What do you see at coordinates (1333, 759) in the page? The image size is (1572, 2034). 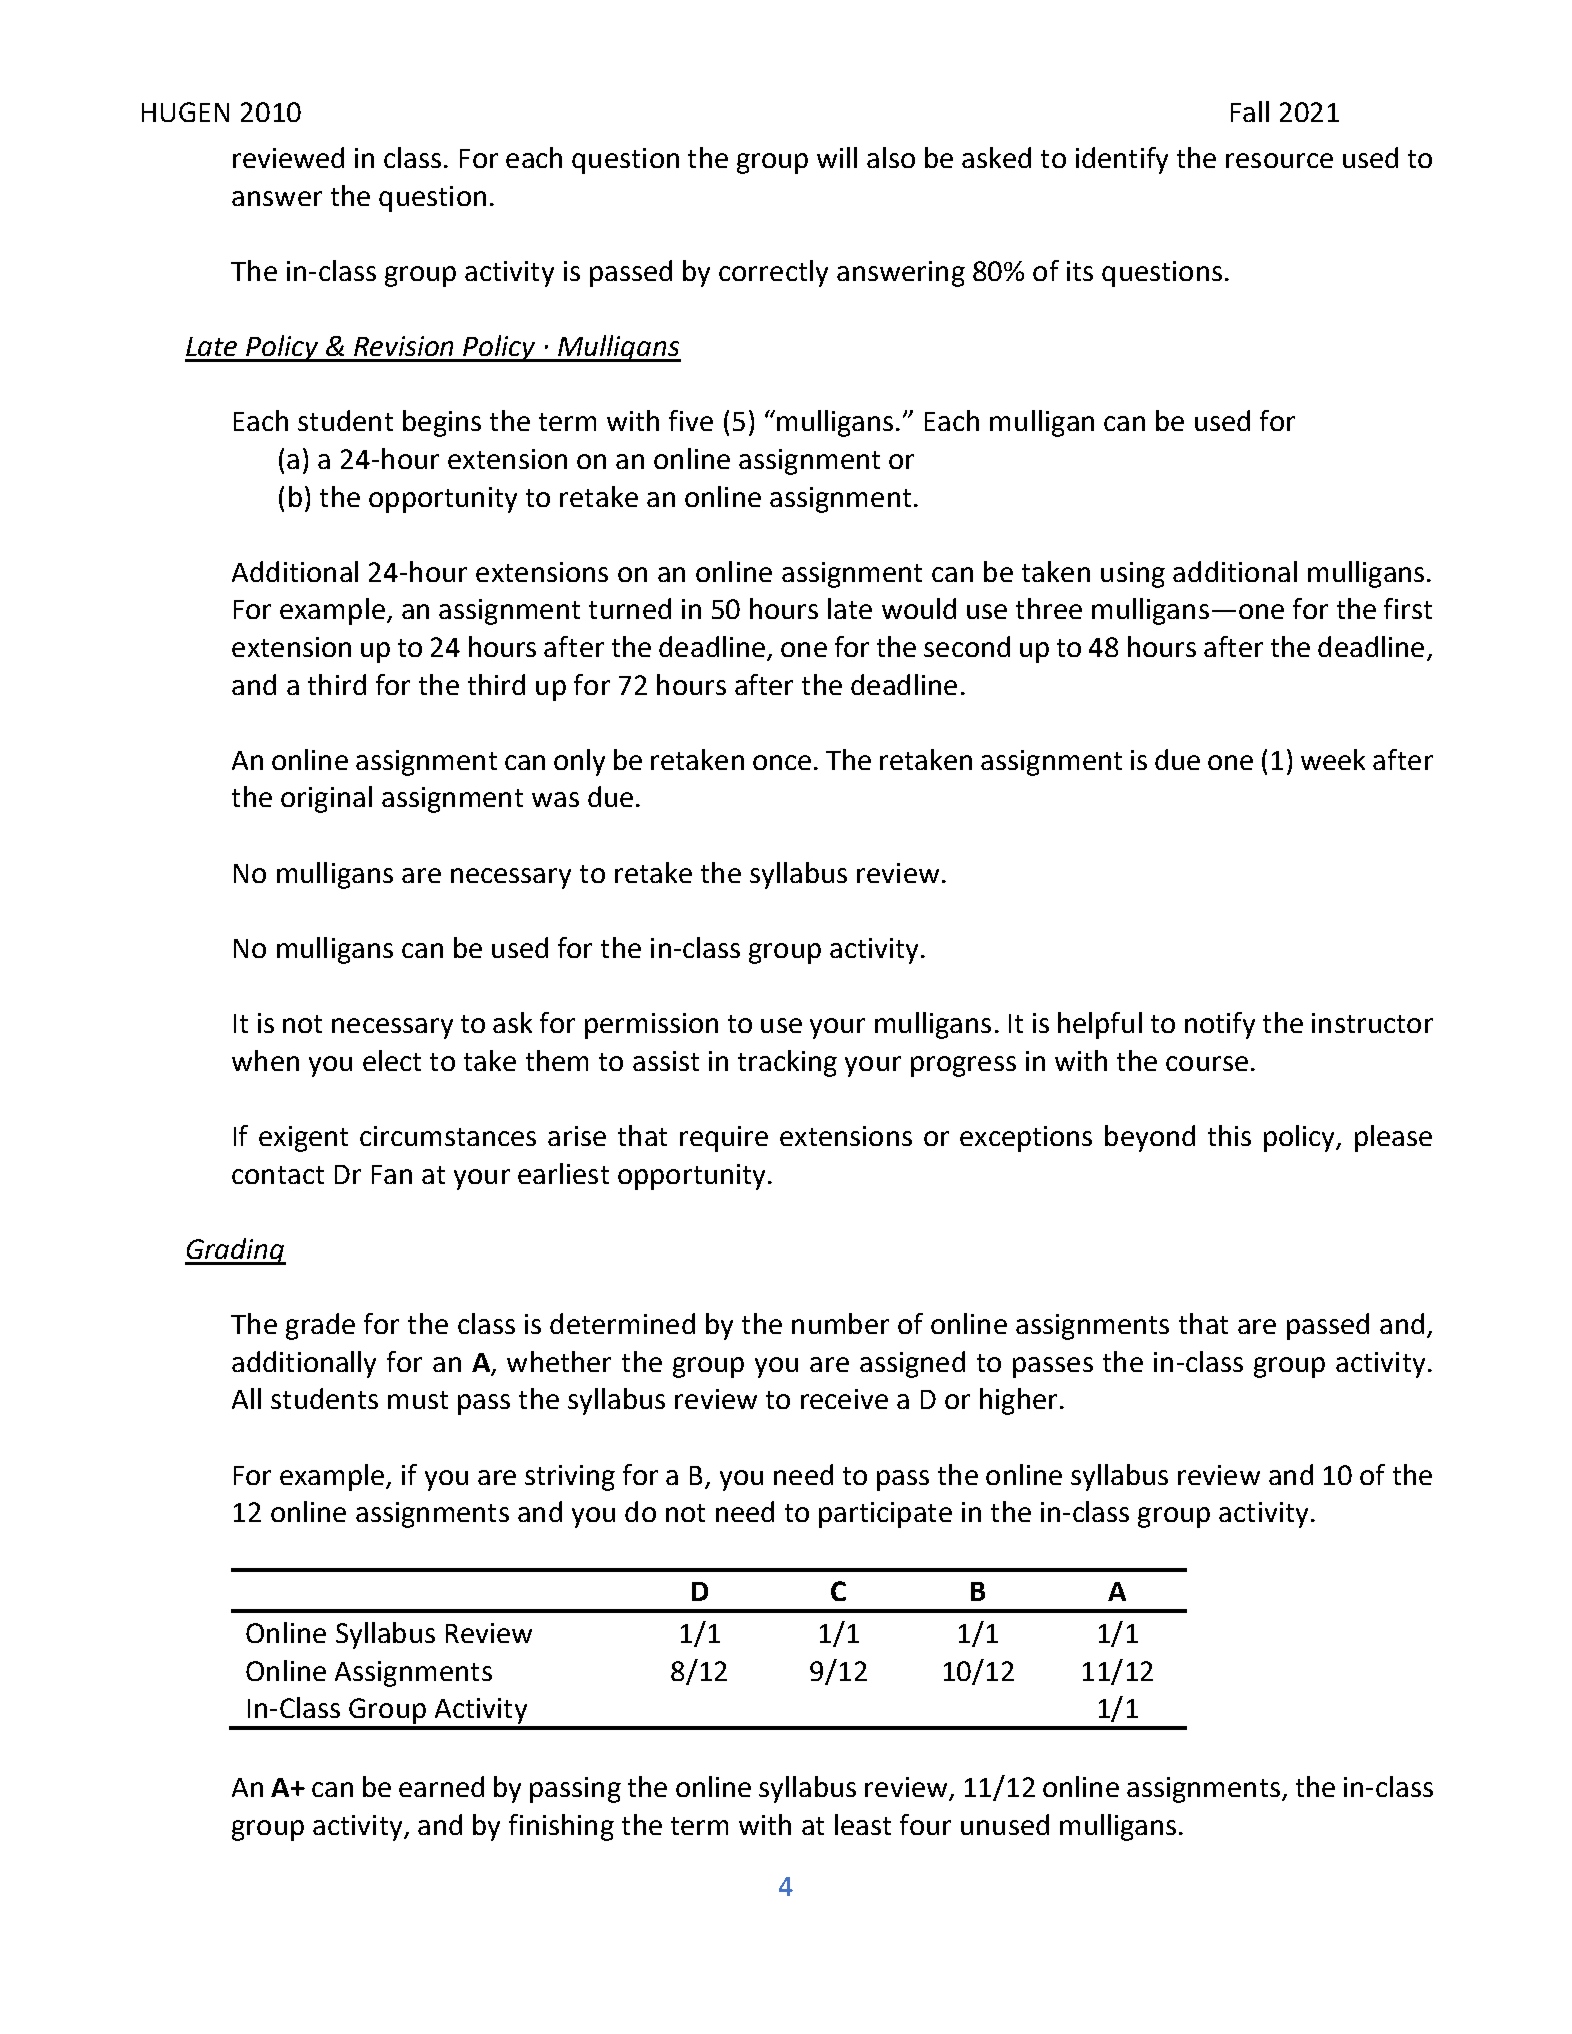 I see `week` at bounding box center [1333, 759].
